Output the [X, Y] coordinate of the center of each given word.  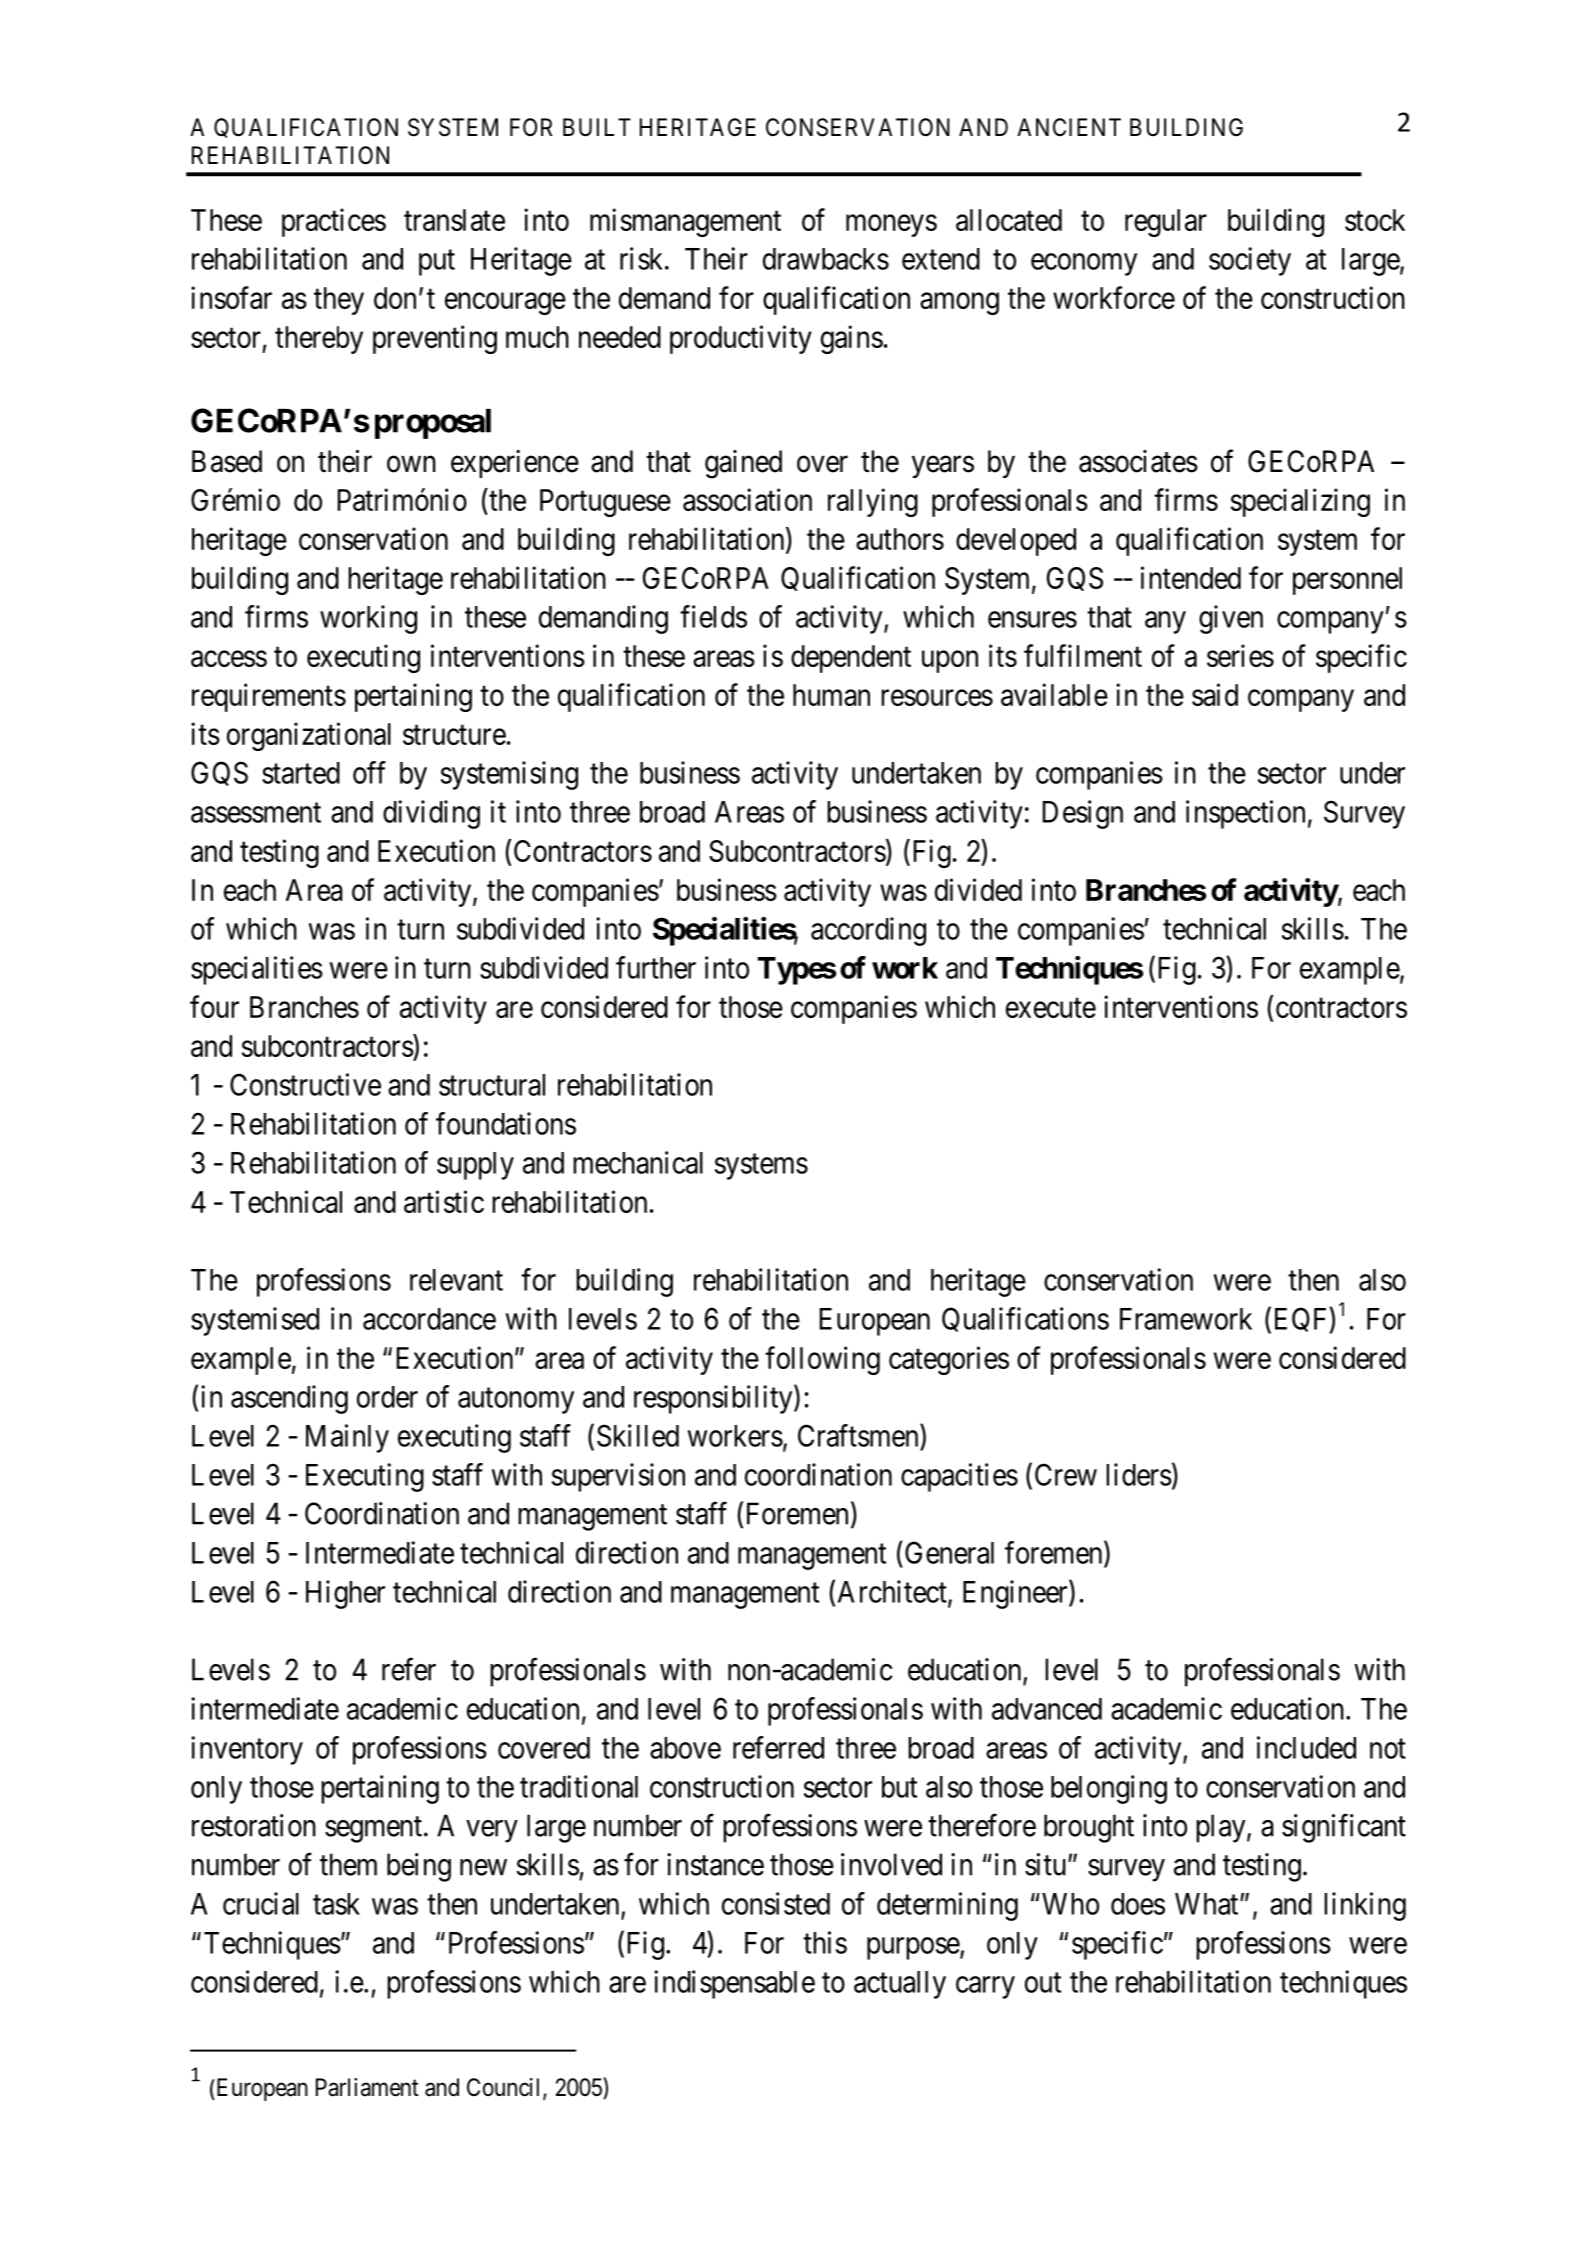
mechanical [638, 1162]
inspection [1245, 814]
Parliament [367, 2087]
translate [454, 220]
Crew [1066, 1474]
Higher [345, 1594]
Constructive [305, 1084]
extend [941, 259]
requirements [269, 697]
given [1231, 619]
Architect [893, 1592]
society [1250, 261]
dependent [851, 659]
